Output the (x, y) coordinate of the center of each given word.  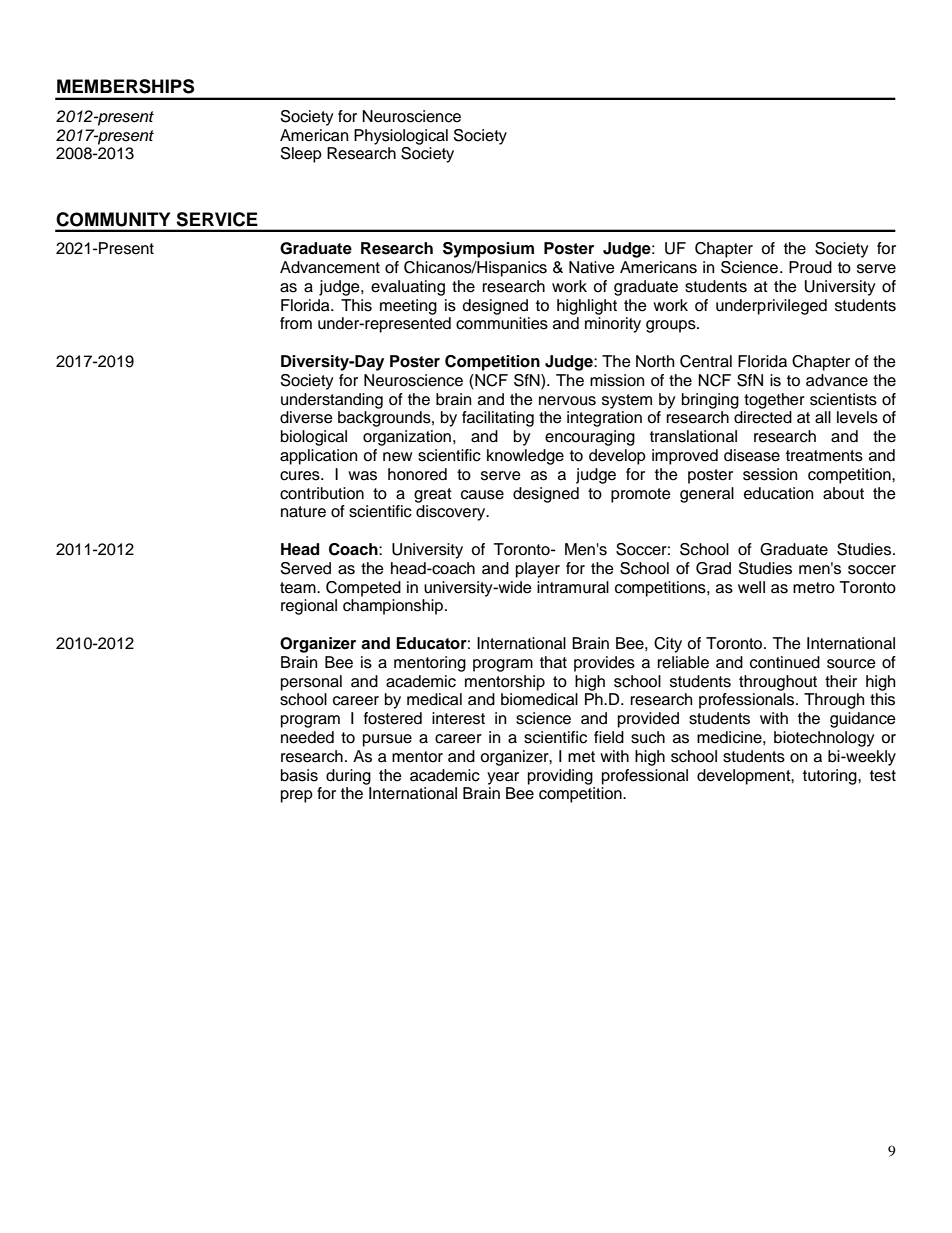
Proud (810, 267)
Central (706, 361)
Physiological (401, 137)
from (296, 323)
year (503, 778)
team (299, 588)
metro (814, 588)
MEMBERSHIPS (125, 86)
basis (299, 775)
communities (502, 323)
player (538, 570)
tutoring (831, 777)
